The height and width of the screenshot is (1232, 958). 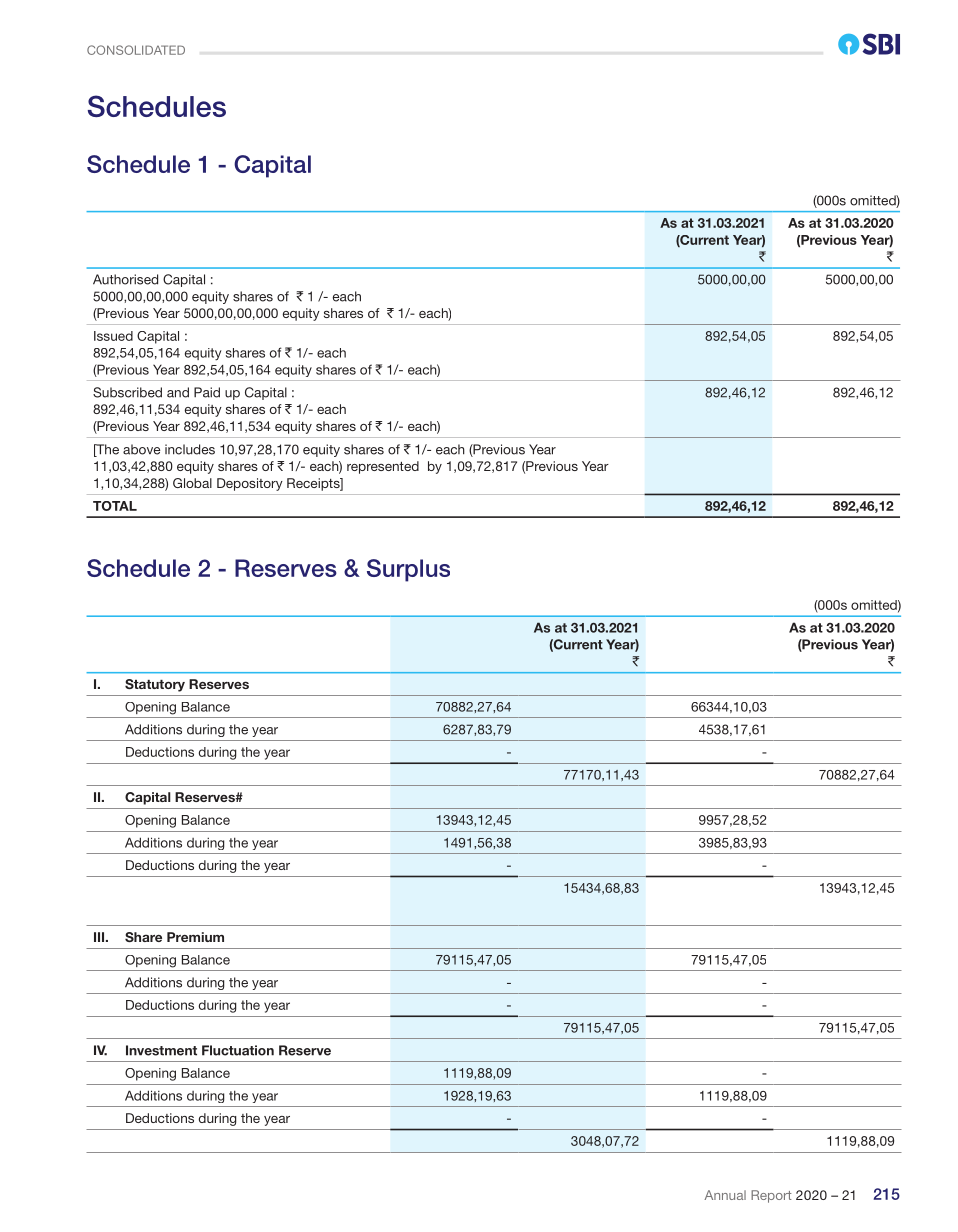 I want to click on Investment, so click(x=161, y=1050).
